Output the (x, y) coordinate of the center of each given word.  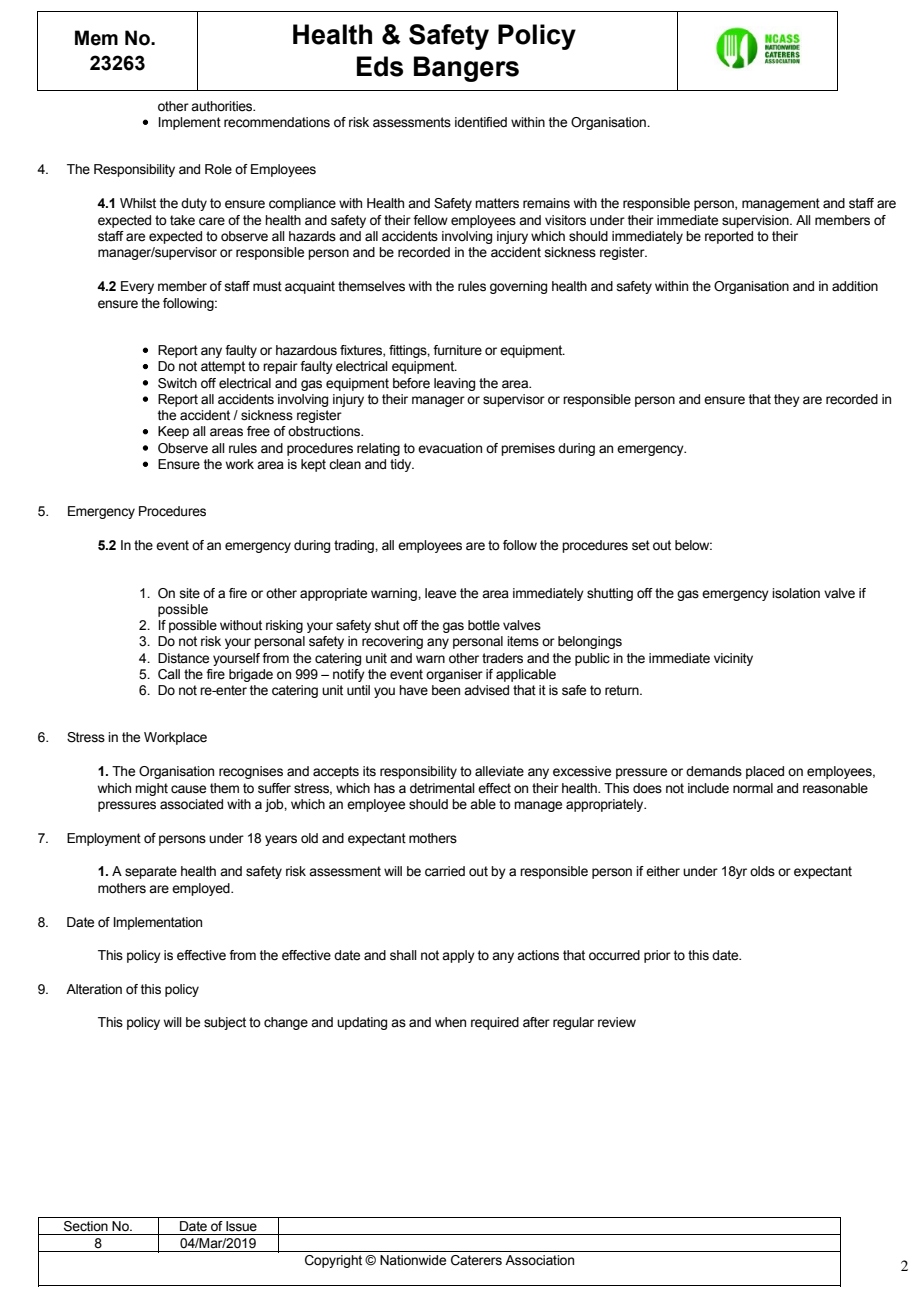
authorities (223, 106)
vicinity (733, 659)
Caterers (476, 1260)
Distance (183, 658)
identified (481, 122)
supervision (756, 221)
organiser (454, 675)
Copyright (333, 1261)
